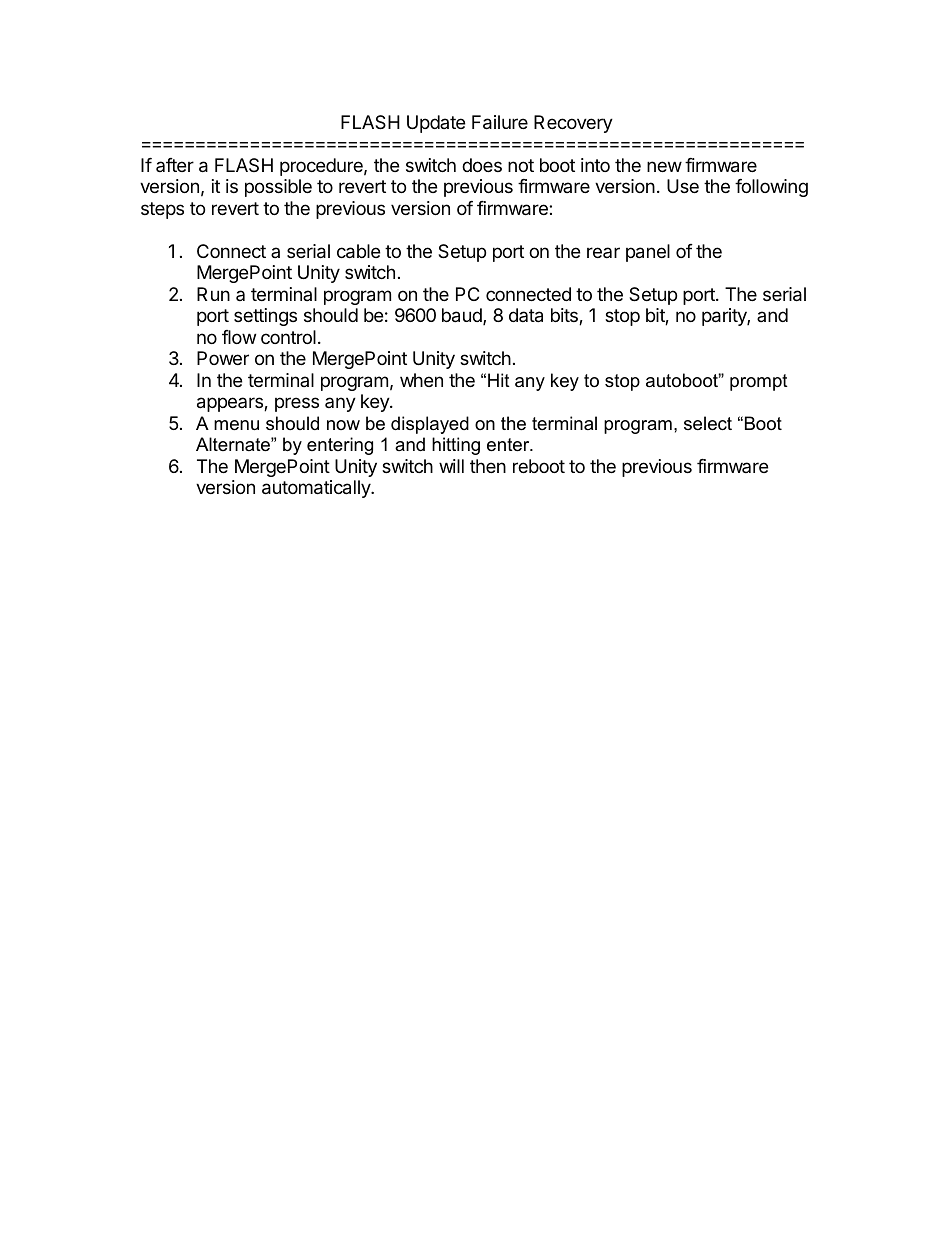  Describe the element at coordinates (565, 316) in the page. I see `bits` at that location.
